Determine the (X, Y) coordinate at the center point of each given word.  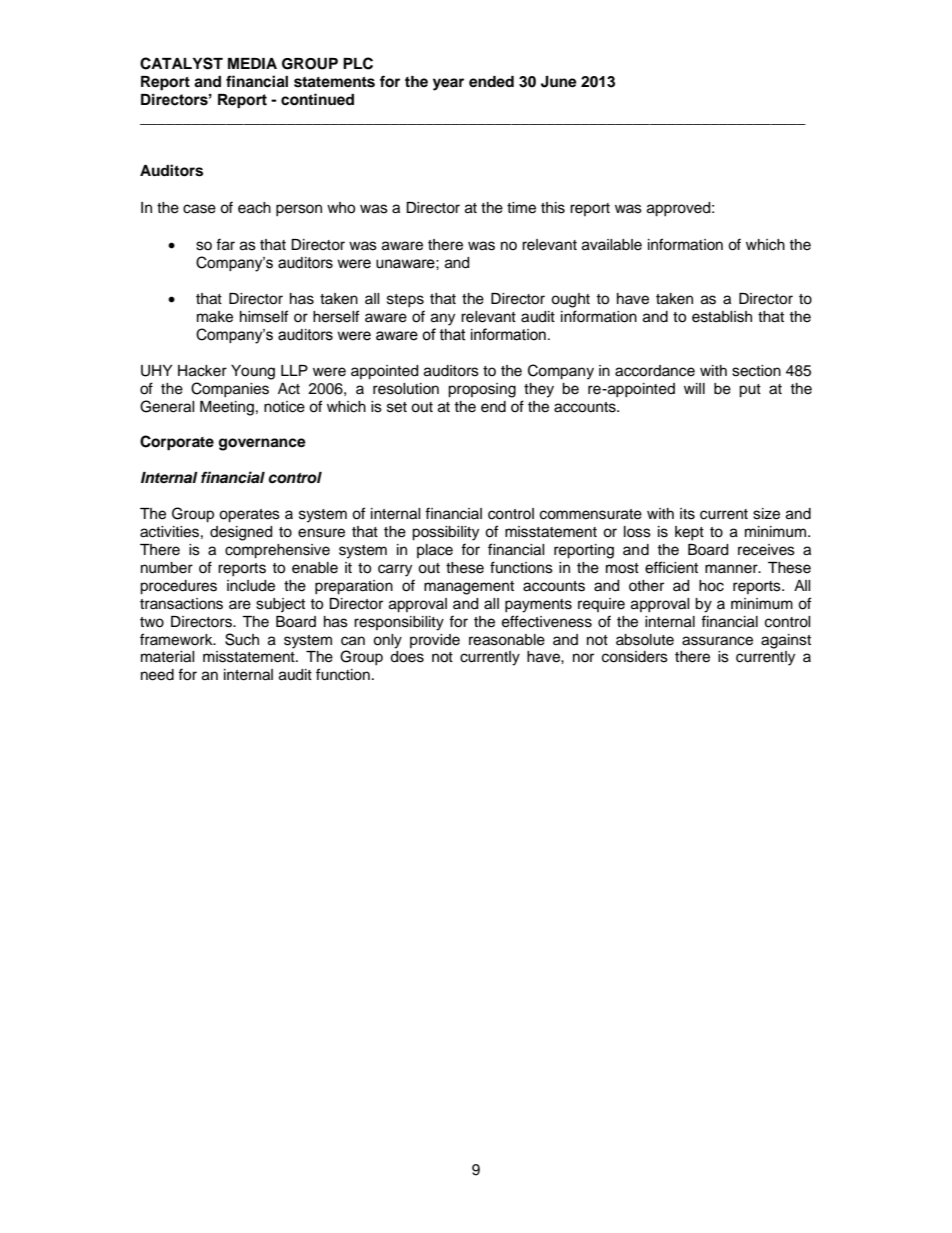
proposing (482, 390)
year (448, 84)
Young (253, 372)
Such (242, 639)
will (694, 388)
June (559, 82)
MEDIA (252, 63)
